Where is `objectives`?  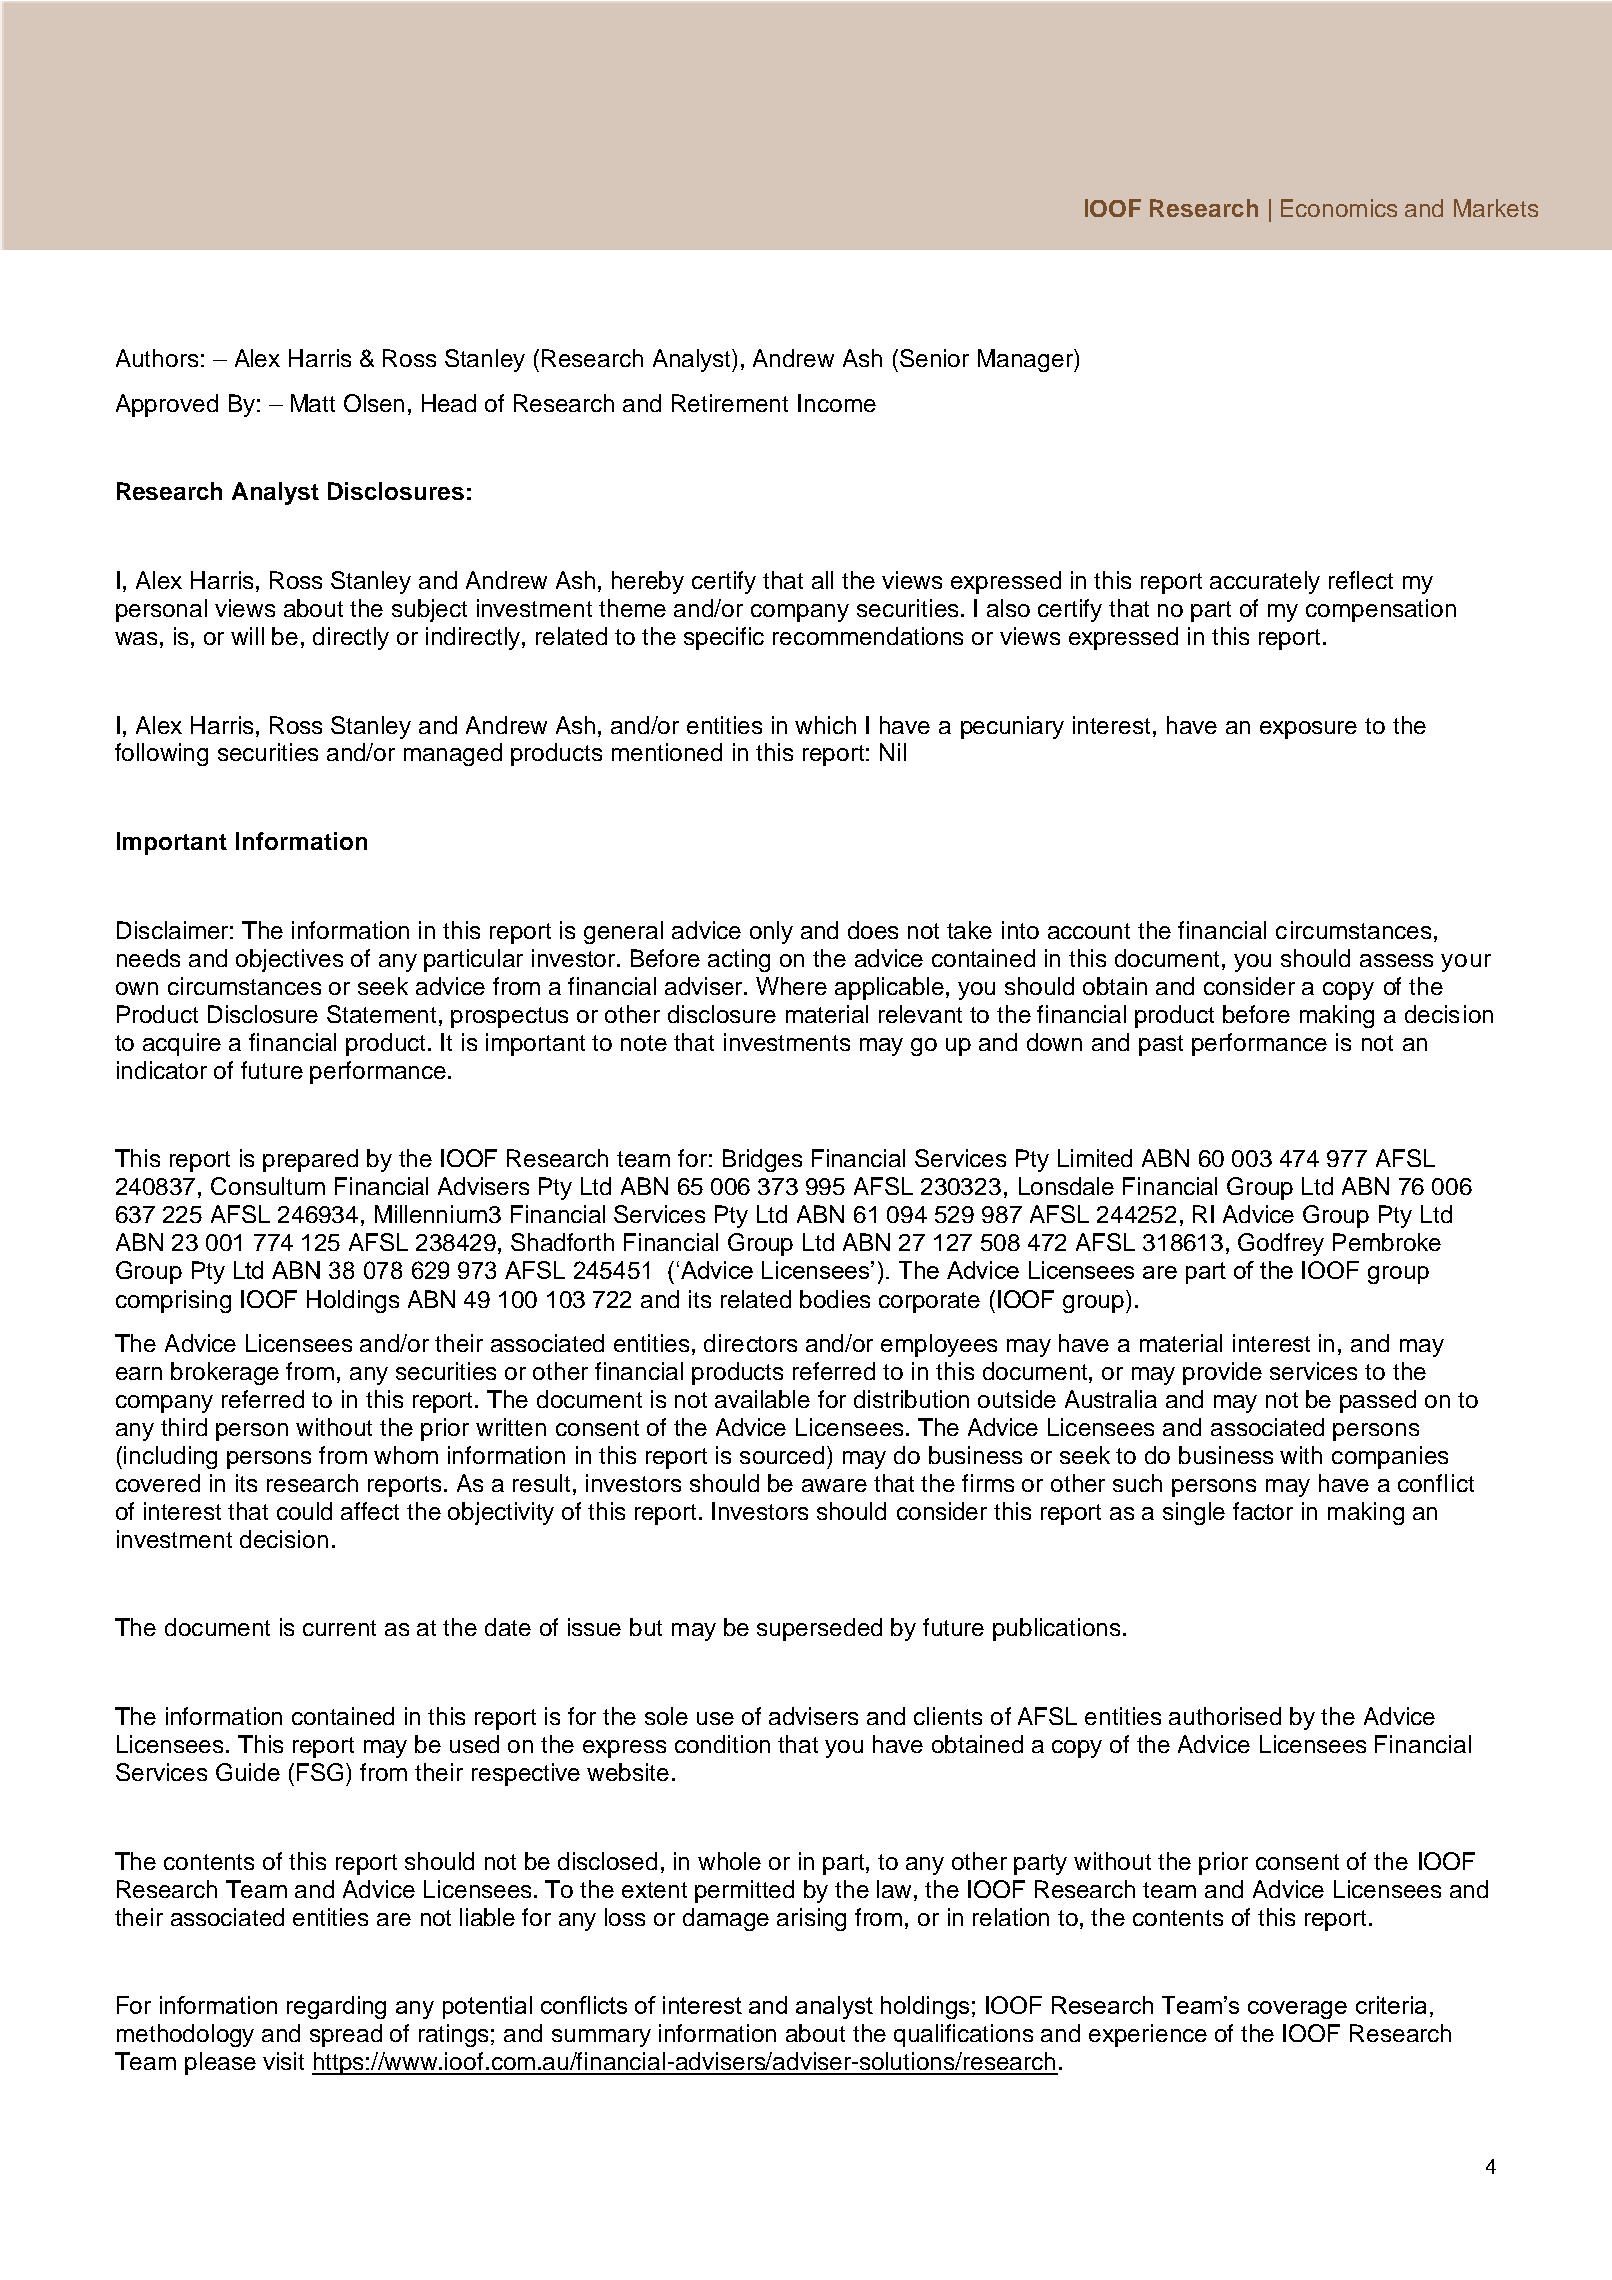 objectives is located at coordinates (289, 960).
